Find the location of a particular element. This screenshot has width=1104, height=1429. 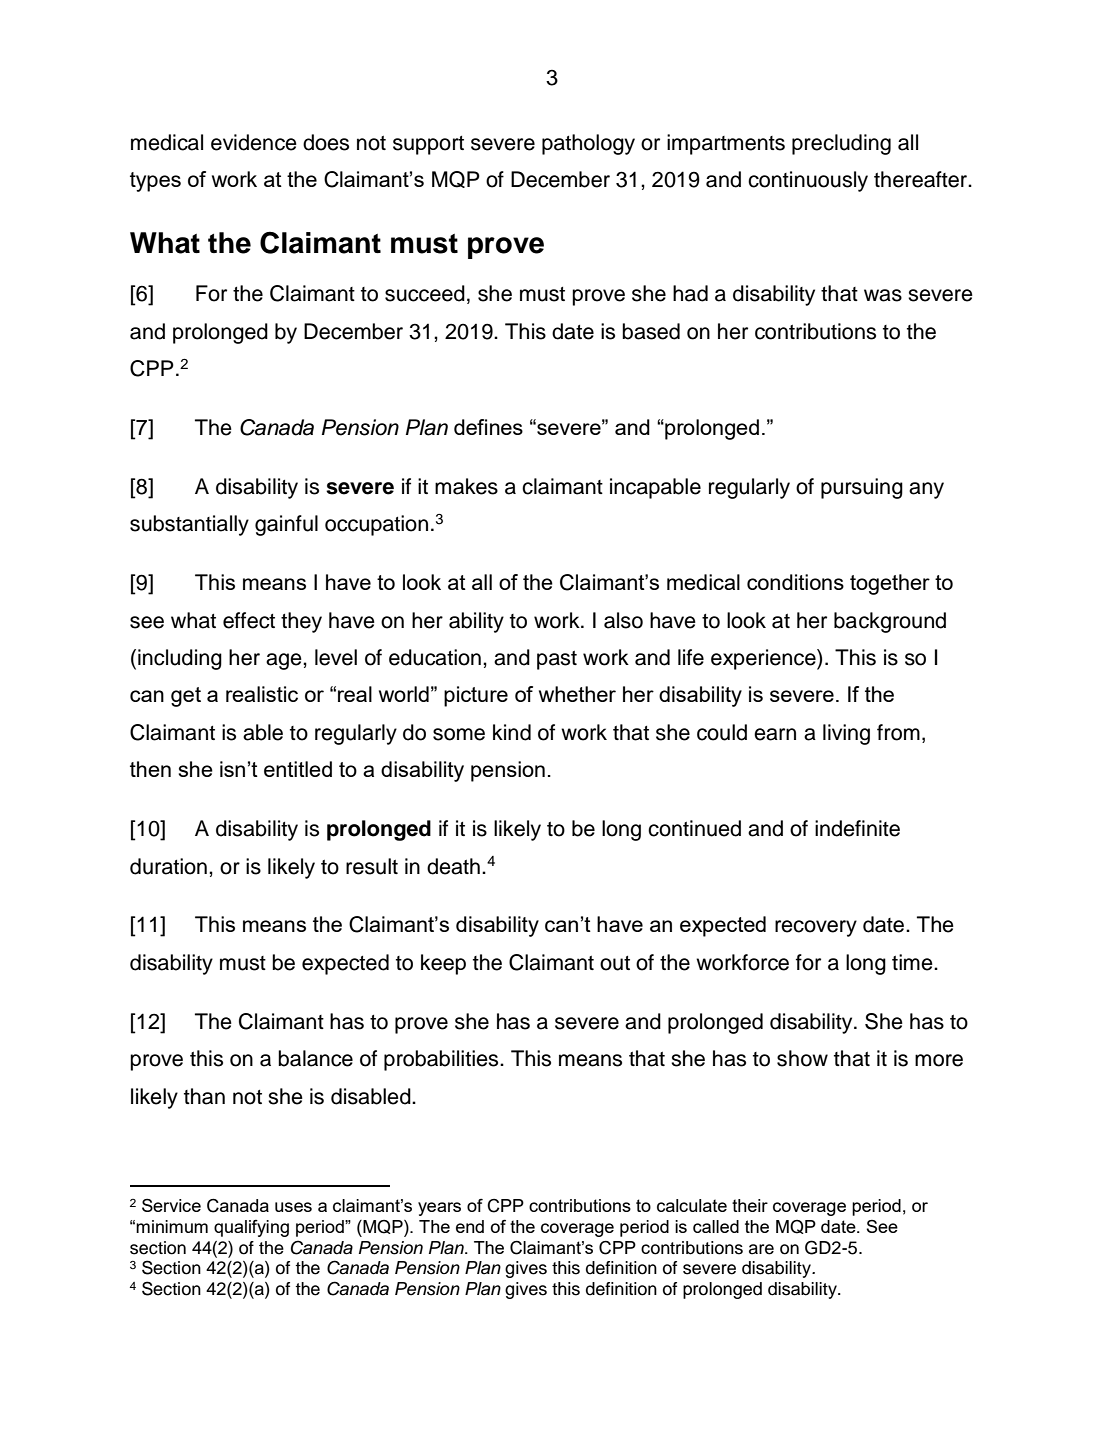

together is located at coordinates (890, 584).
